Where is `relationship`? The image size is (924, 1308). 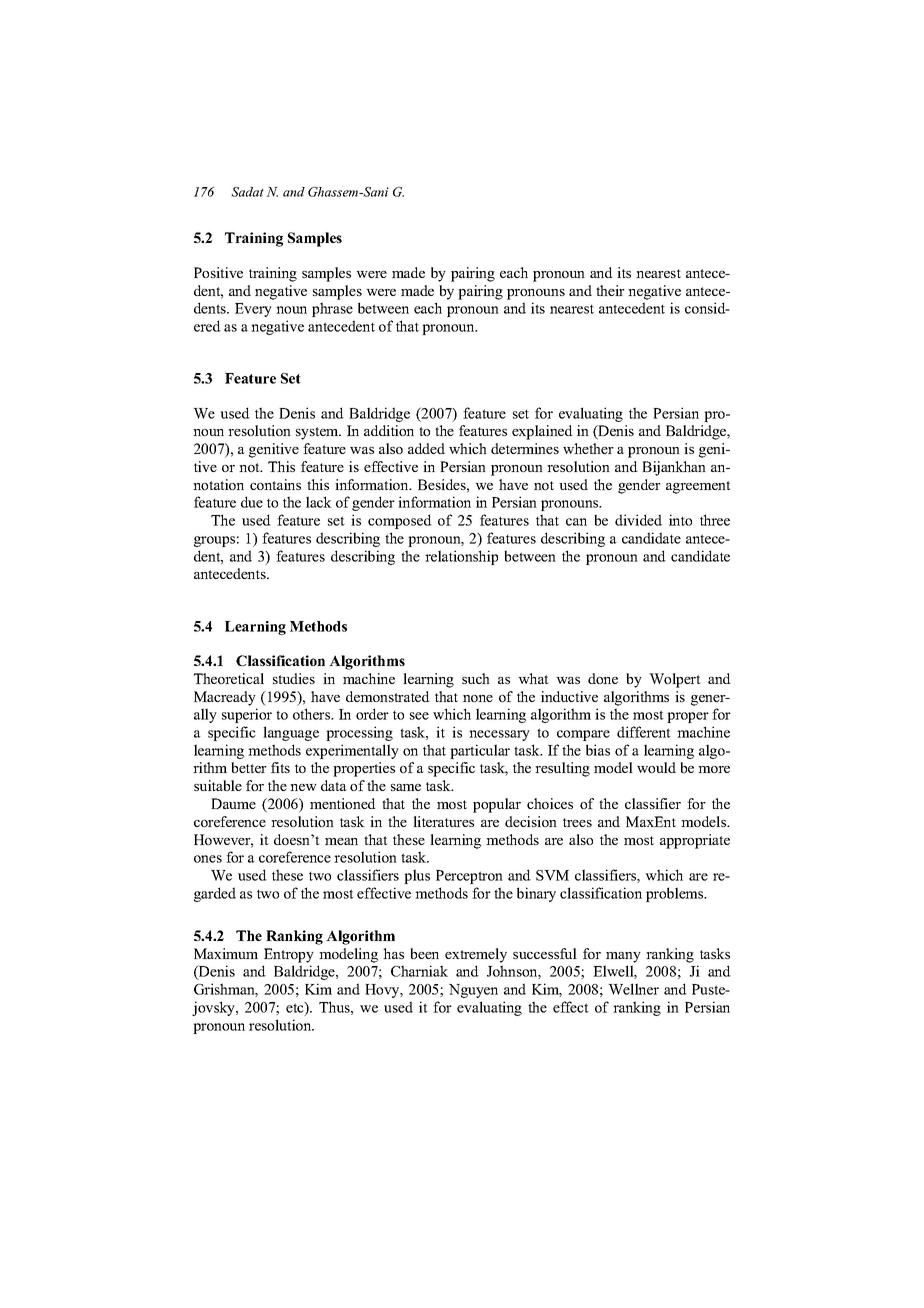 relationship is located at coordinates (461, 557).
